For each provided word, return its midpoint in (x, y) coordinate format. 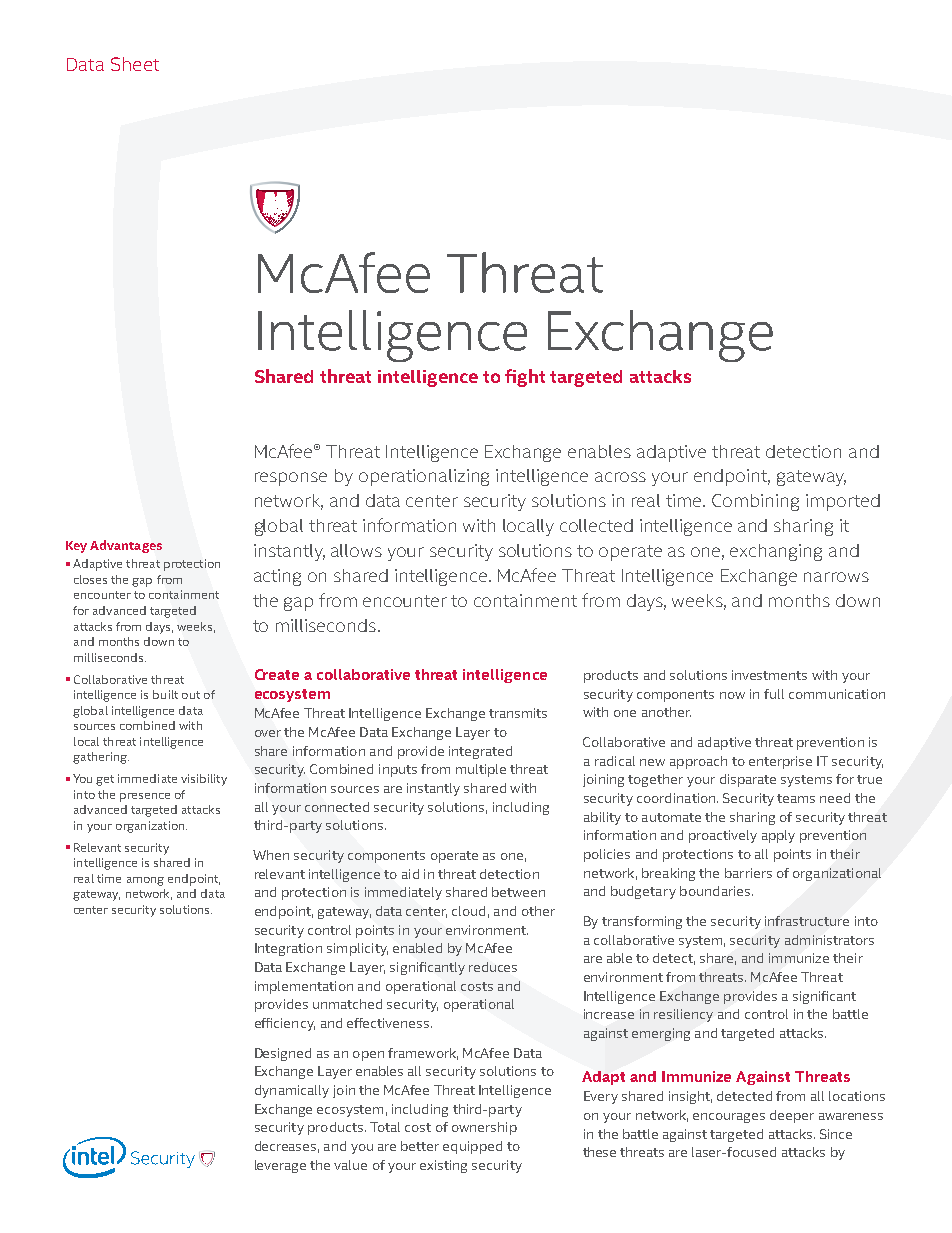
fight (525, 378)
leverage (280, 1166)
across (620, 477)
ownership (484, 1128)
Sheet (135, 64)
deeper (792, 1116)
